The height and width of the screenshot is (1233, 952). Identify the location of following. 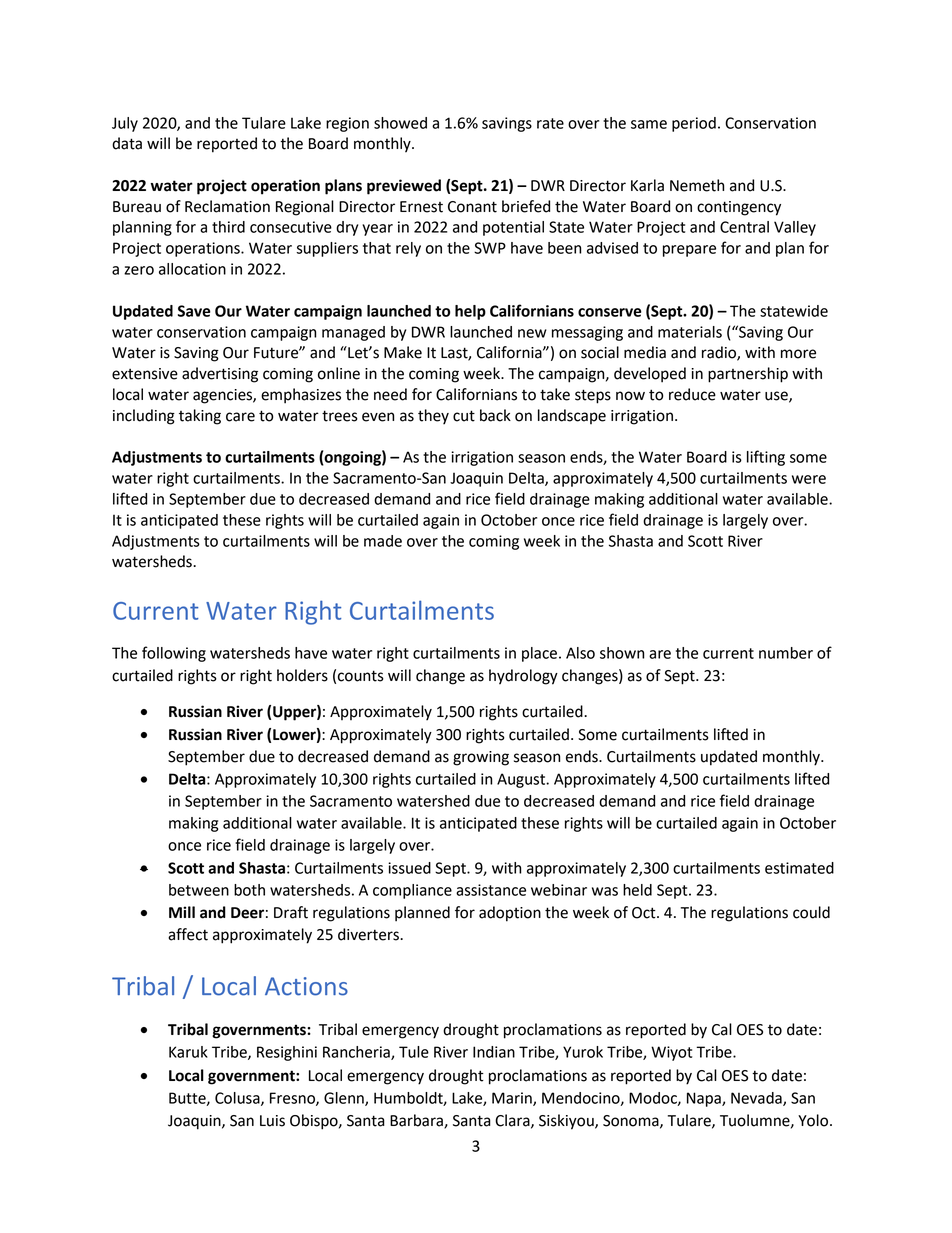
(174, 654).
